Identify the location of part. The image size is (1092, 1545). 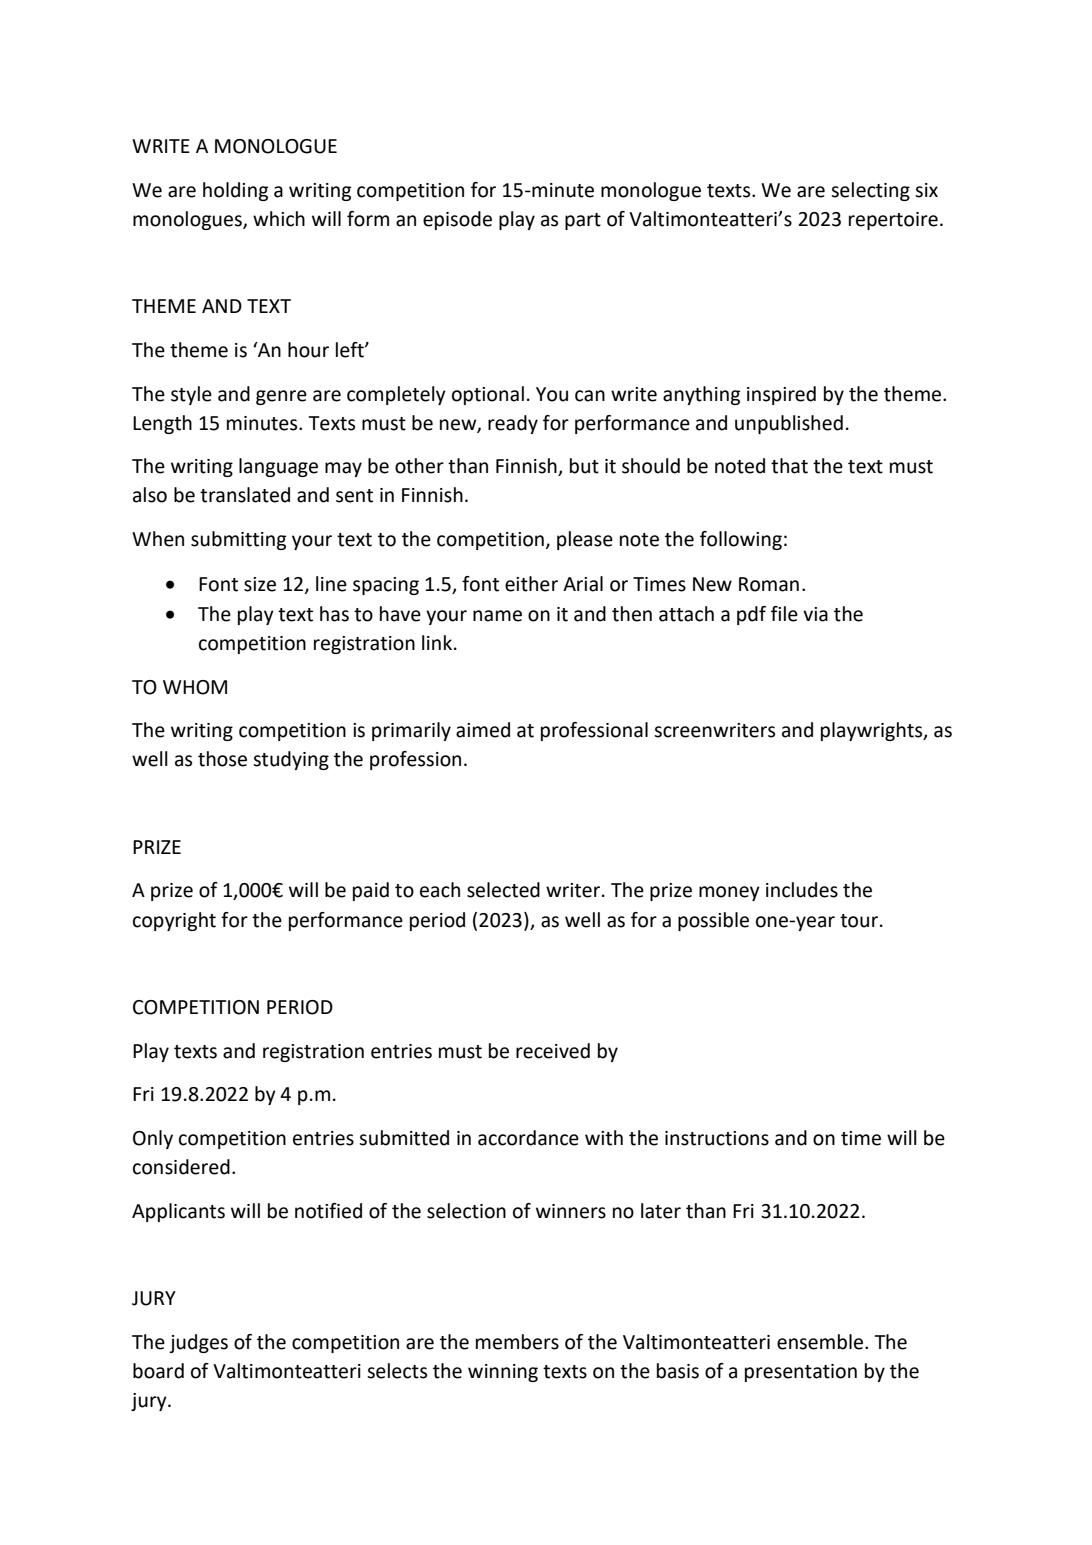
(583, 221).
